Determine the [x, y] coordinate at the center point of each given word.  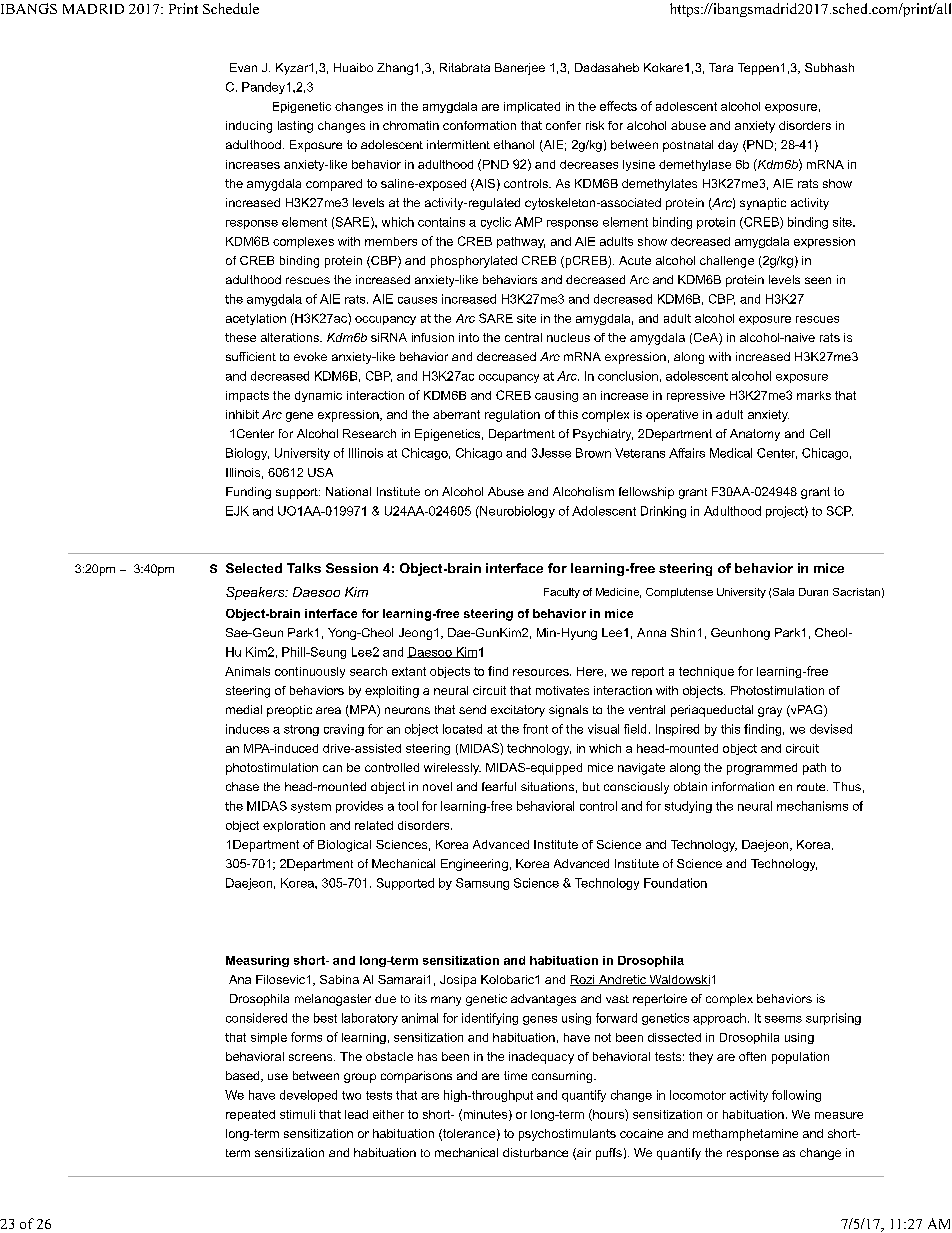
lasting [295, 127]
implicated [532, 107]
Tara [721, 67]
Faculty [562, 593]
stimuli [297, 1114]
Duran [813, 592]
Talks [304, 568]
